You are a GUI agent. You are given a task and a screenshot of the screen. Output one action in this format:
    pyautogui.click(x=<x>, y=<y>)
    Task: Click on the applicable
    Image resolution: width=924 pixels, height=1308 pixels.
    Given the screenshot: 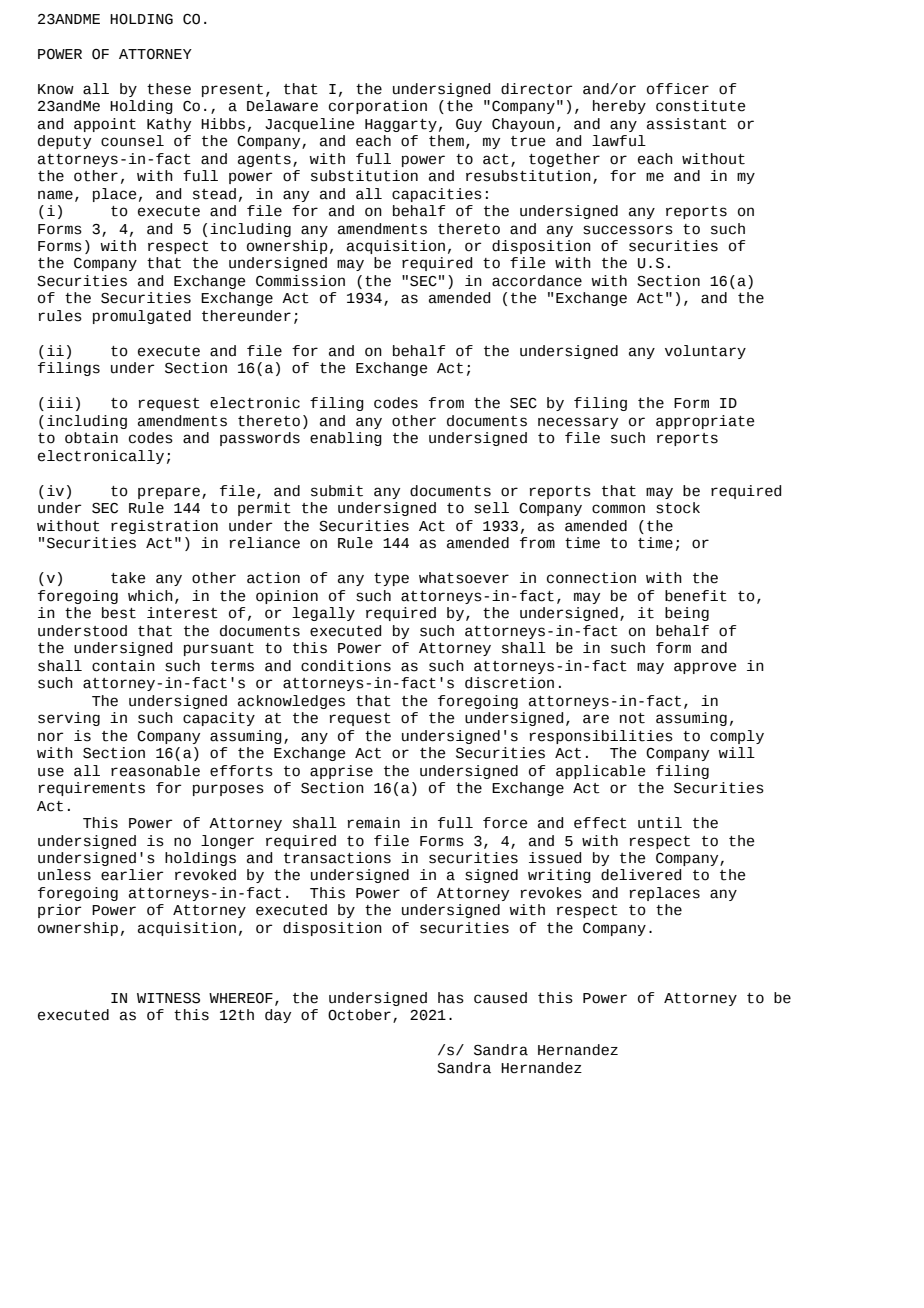 What is the action you would take?
    pyautogui.click(x=600, y=772)
